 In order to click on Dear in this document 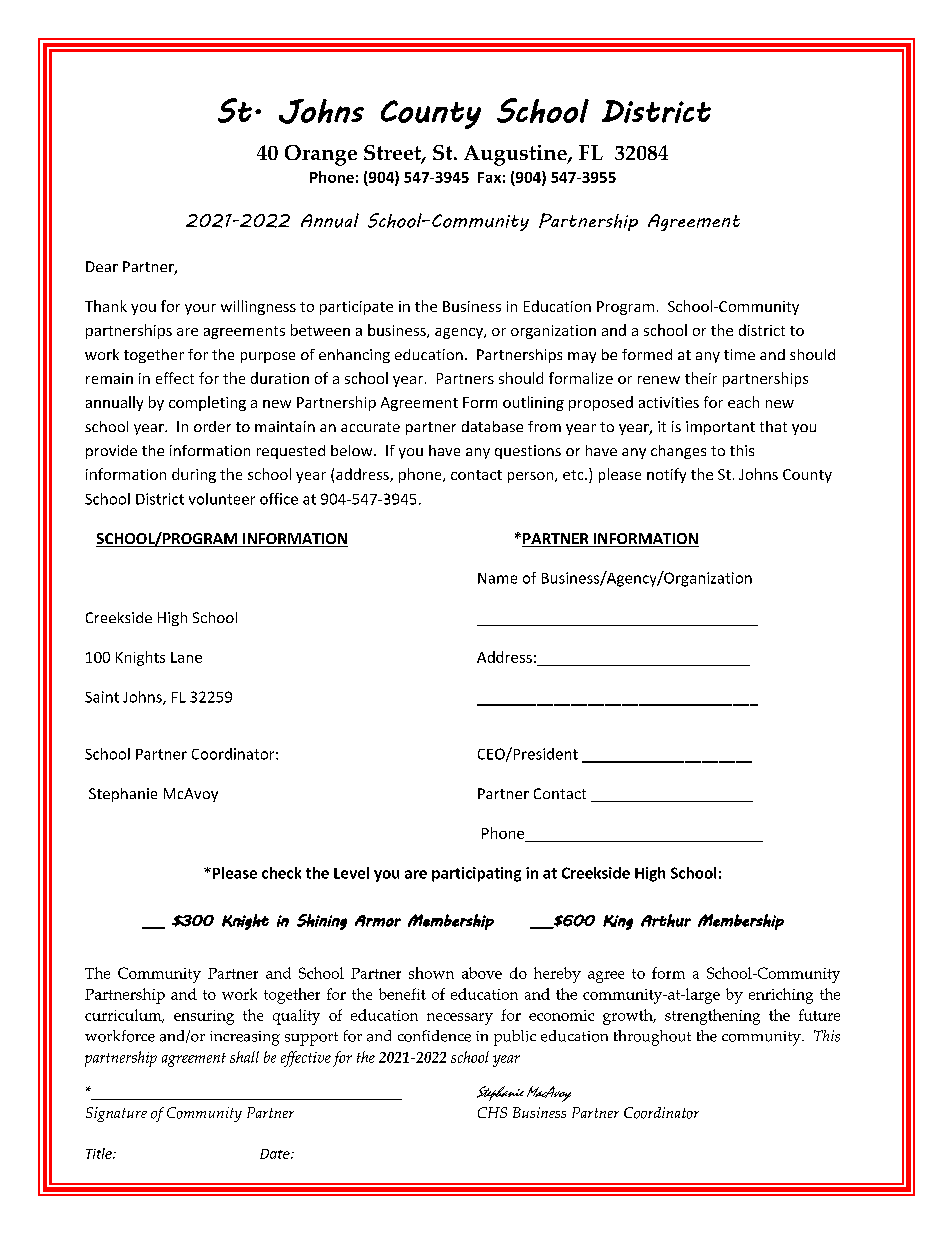, I will do `click(102, 266)`.
